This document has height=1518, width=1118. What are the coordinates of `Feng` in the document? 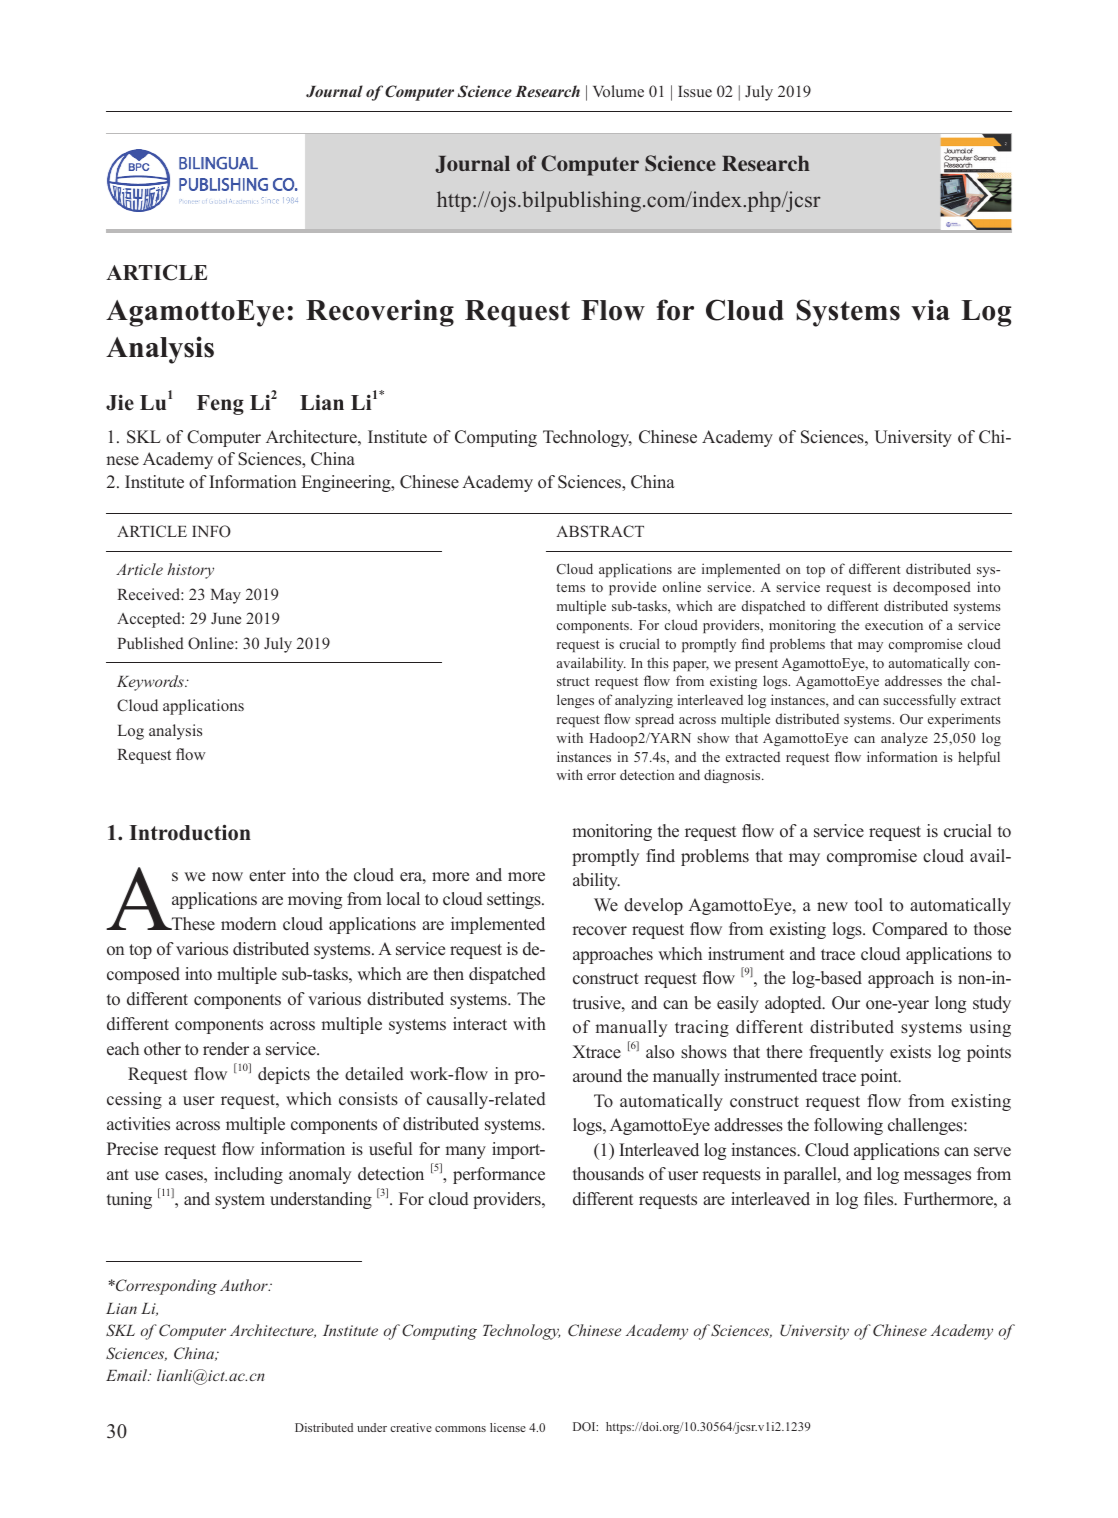 It's located at (220, 405).
